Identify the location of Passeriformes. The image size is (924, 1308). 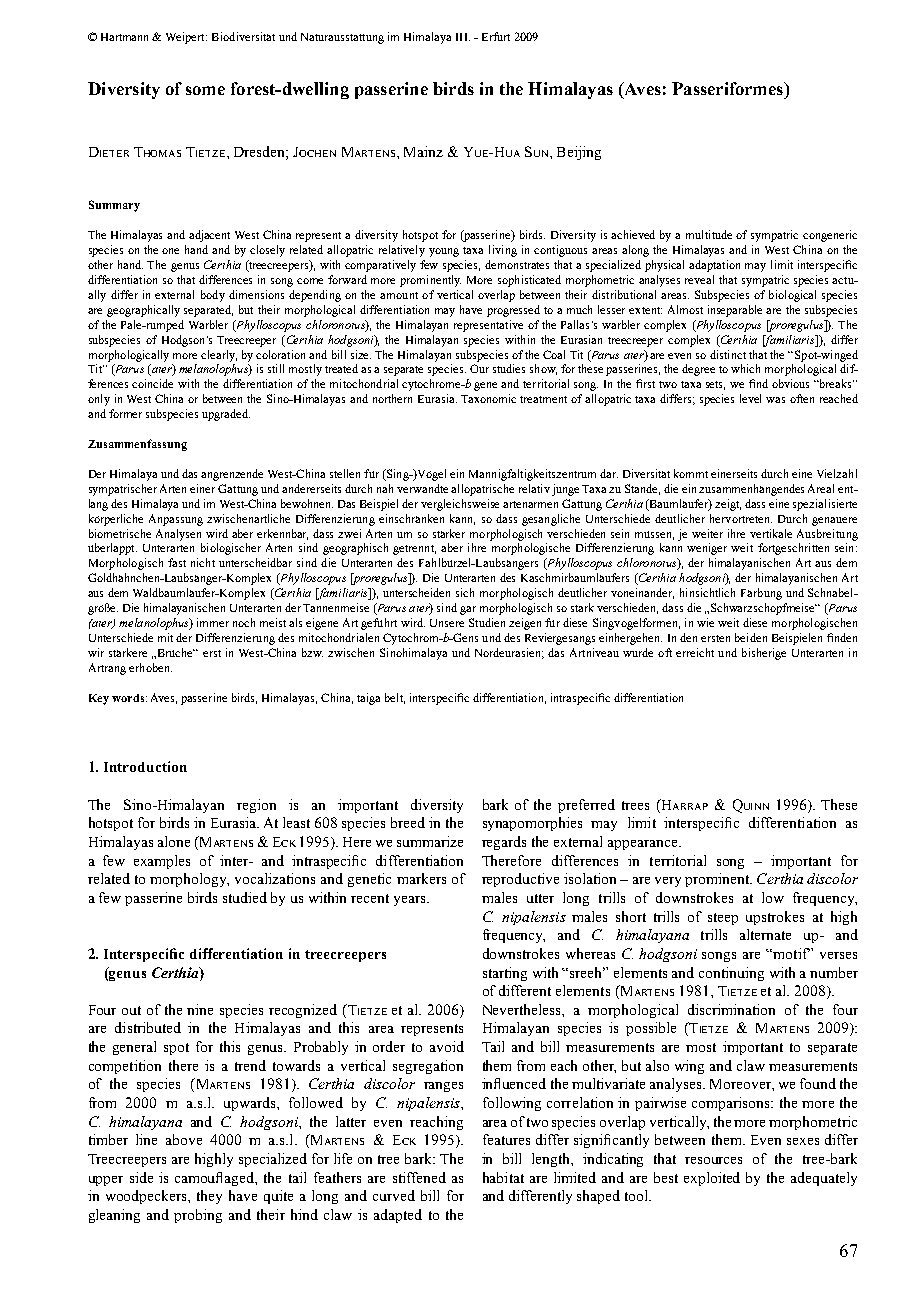
(728, 88).
